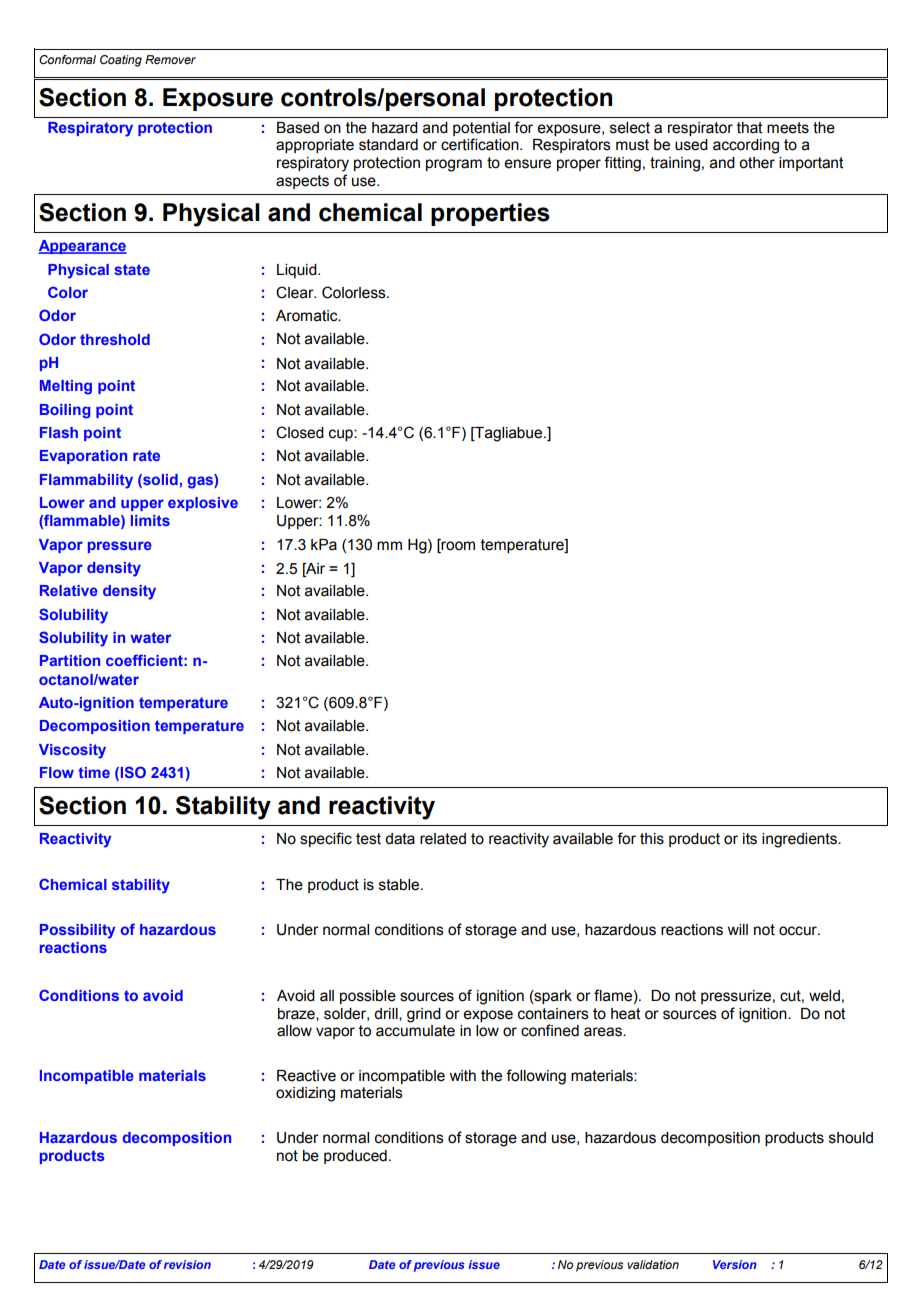 The width and height of the screenshot is (924, 1308). I want to click on room, so click(457, 545).
